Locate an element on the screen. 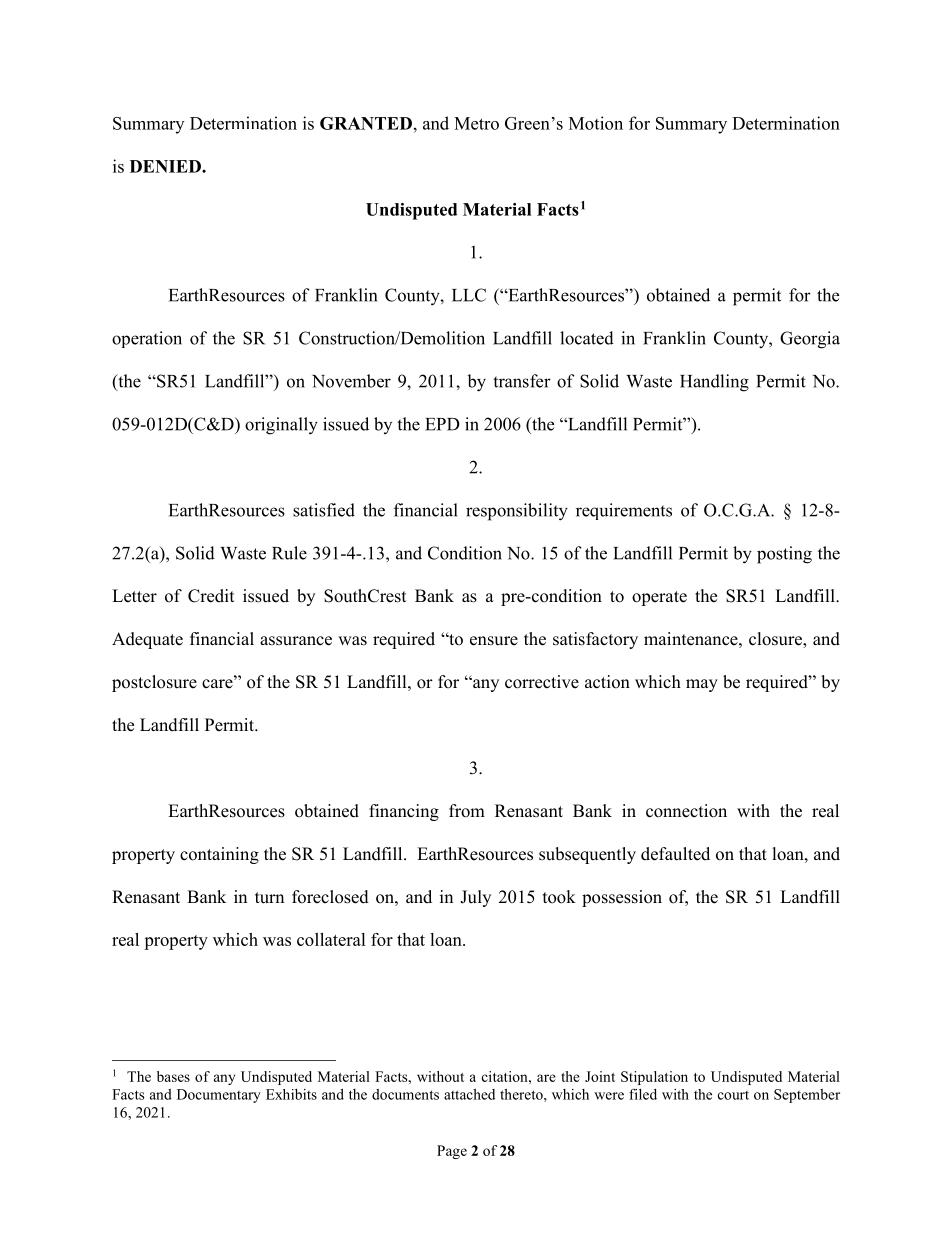 The width and height of the screenshot is (952, 1233). GRANTED is located at coordinates (366, 123).
